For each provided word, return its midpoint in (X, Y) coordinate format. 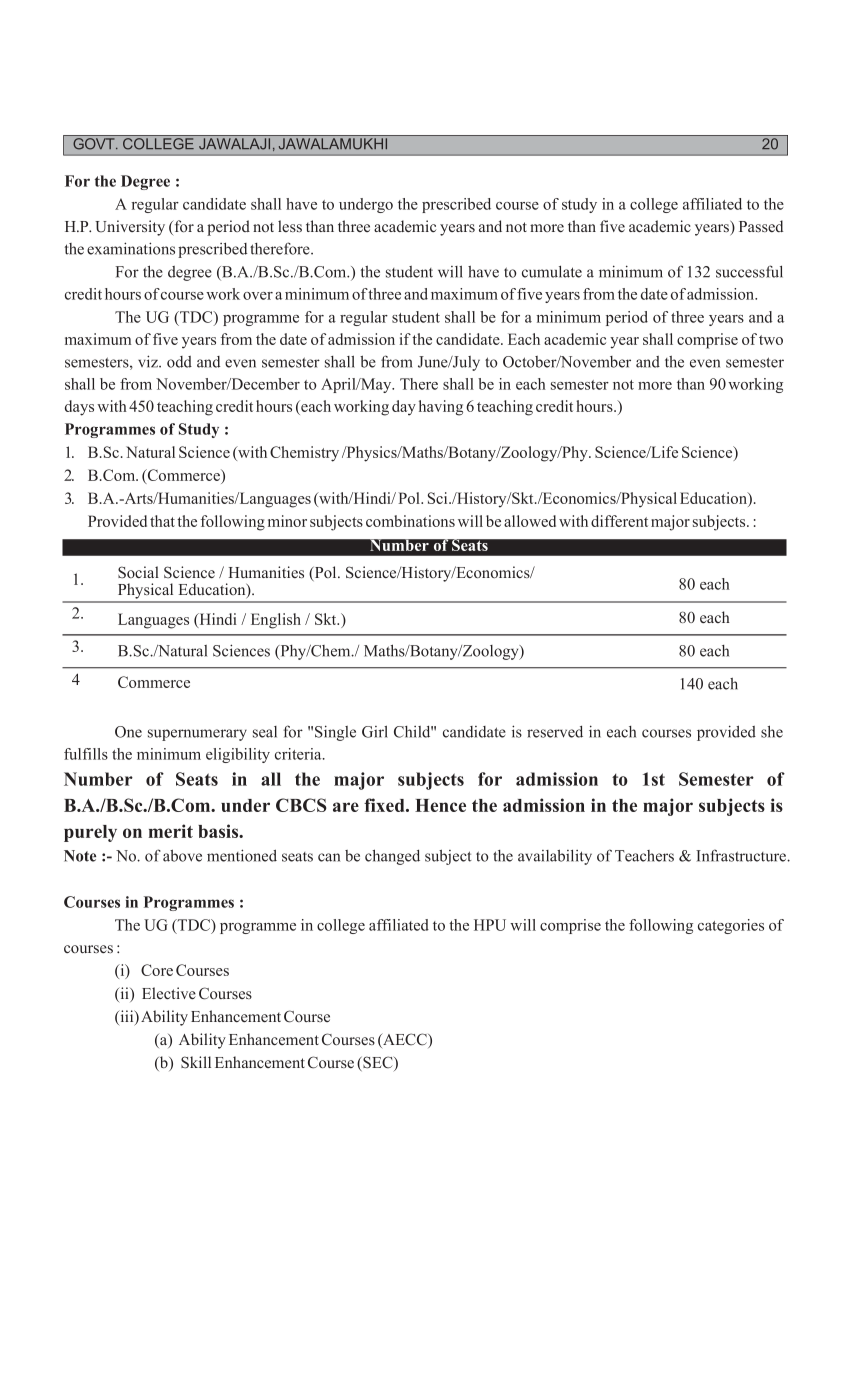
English (276, 621)
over (258, 296)
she (772, 731)
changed (392, 857)
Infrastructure (742, 855)
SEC (378, 1063)
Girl (375, 731)
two (771, 340)
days (79, 408)
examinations (131, 248)
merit (171, 831)
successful (749, 271)
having (441, 408)
